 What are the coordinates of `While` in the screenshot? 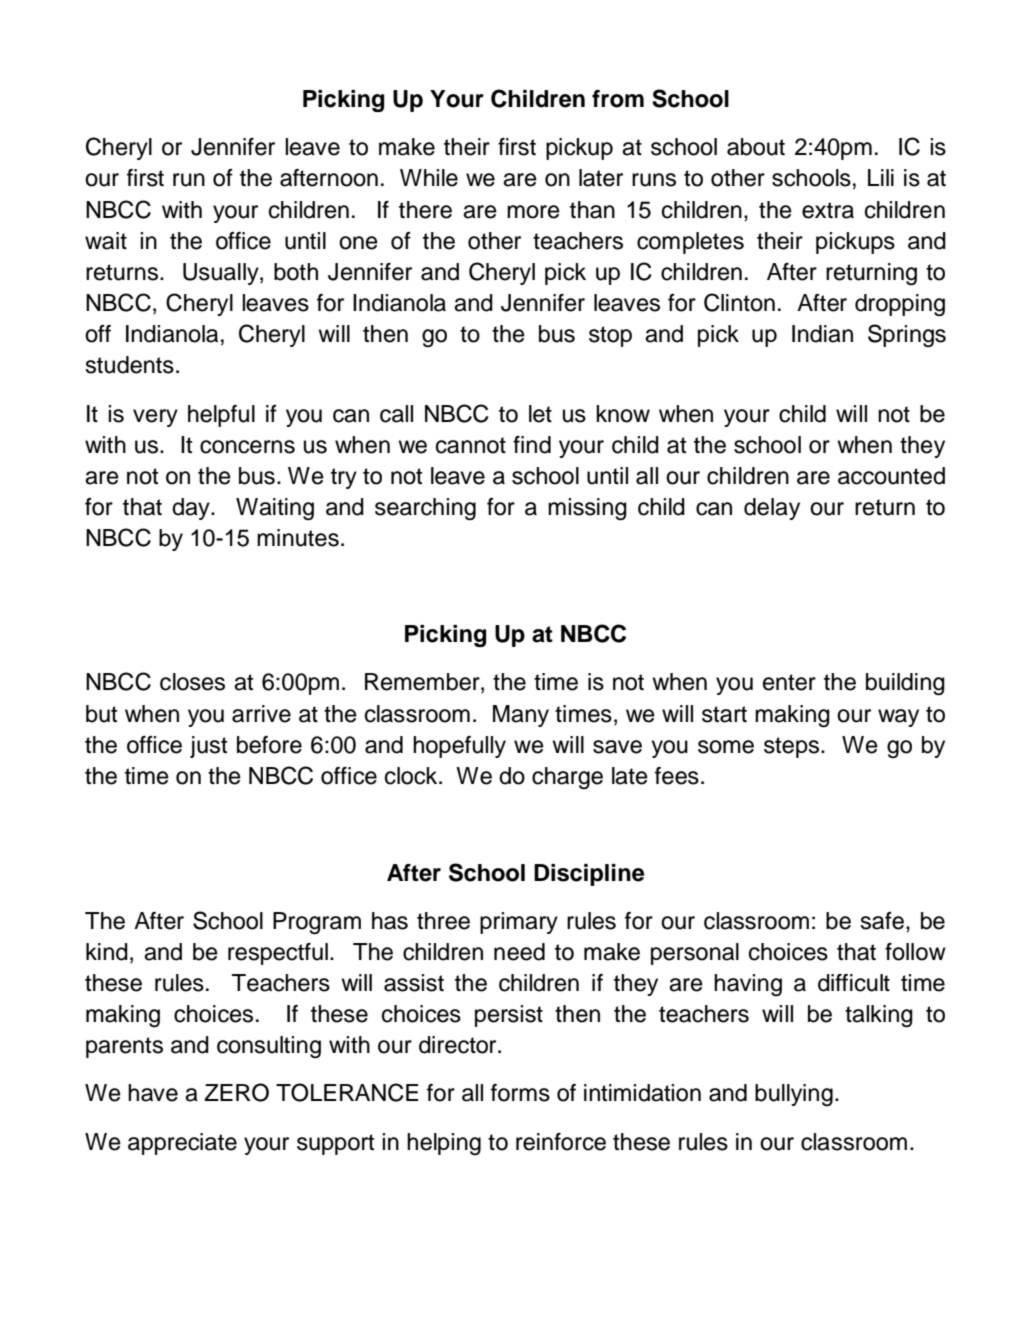 It's located at (429, 178).
